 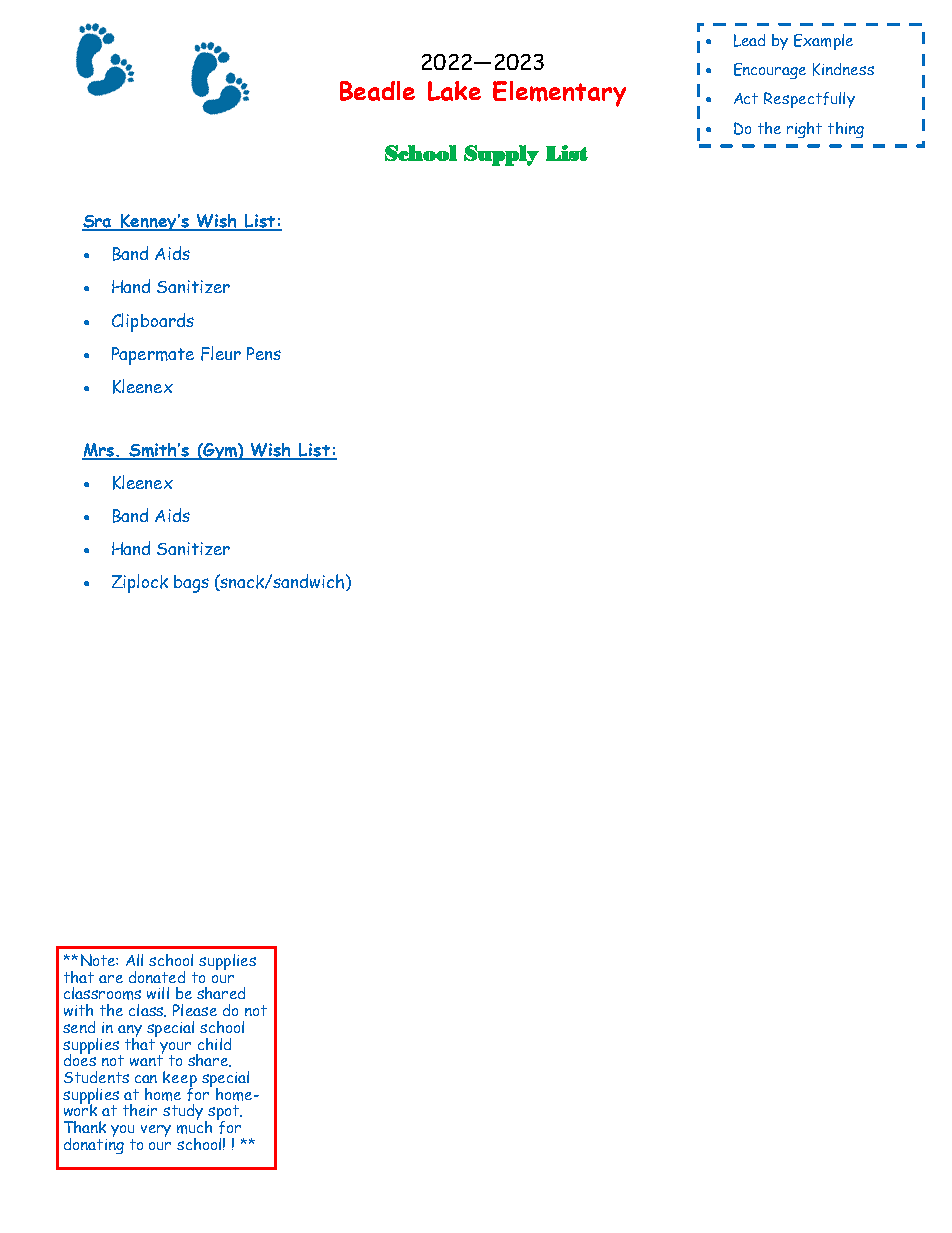 I want to click on Ziplock, so click(x=140, y=583).
